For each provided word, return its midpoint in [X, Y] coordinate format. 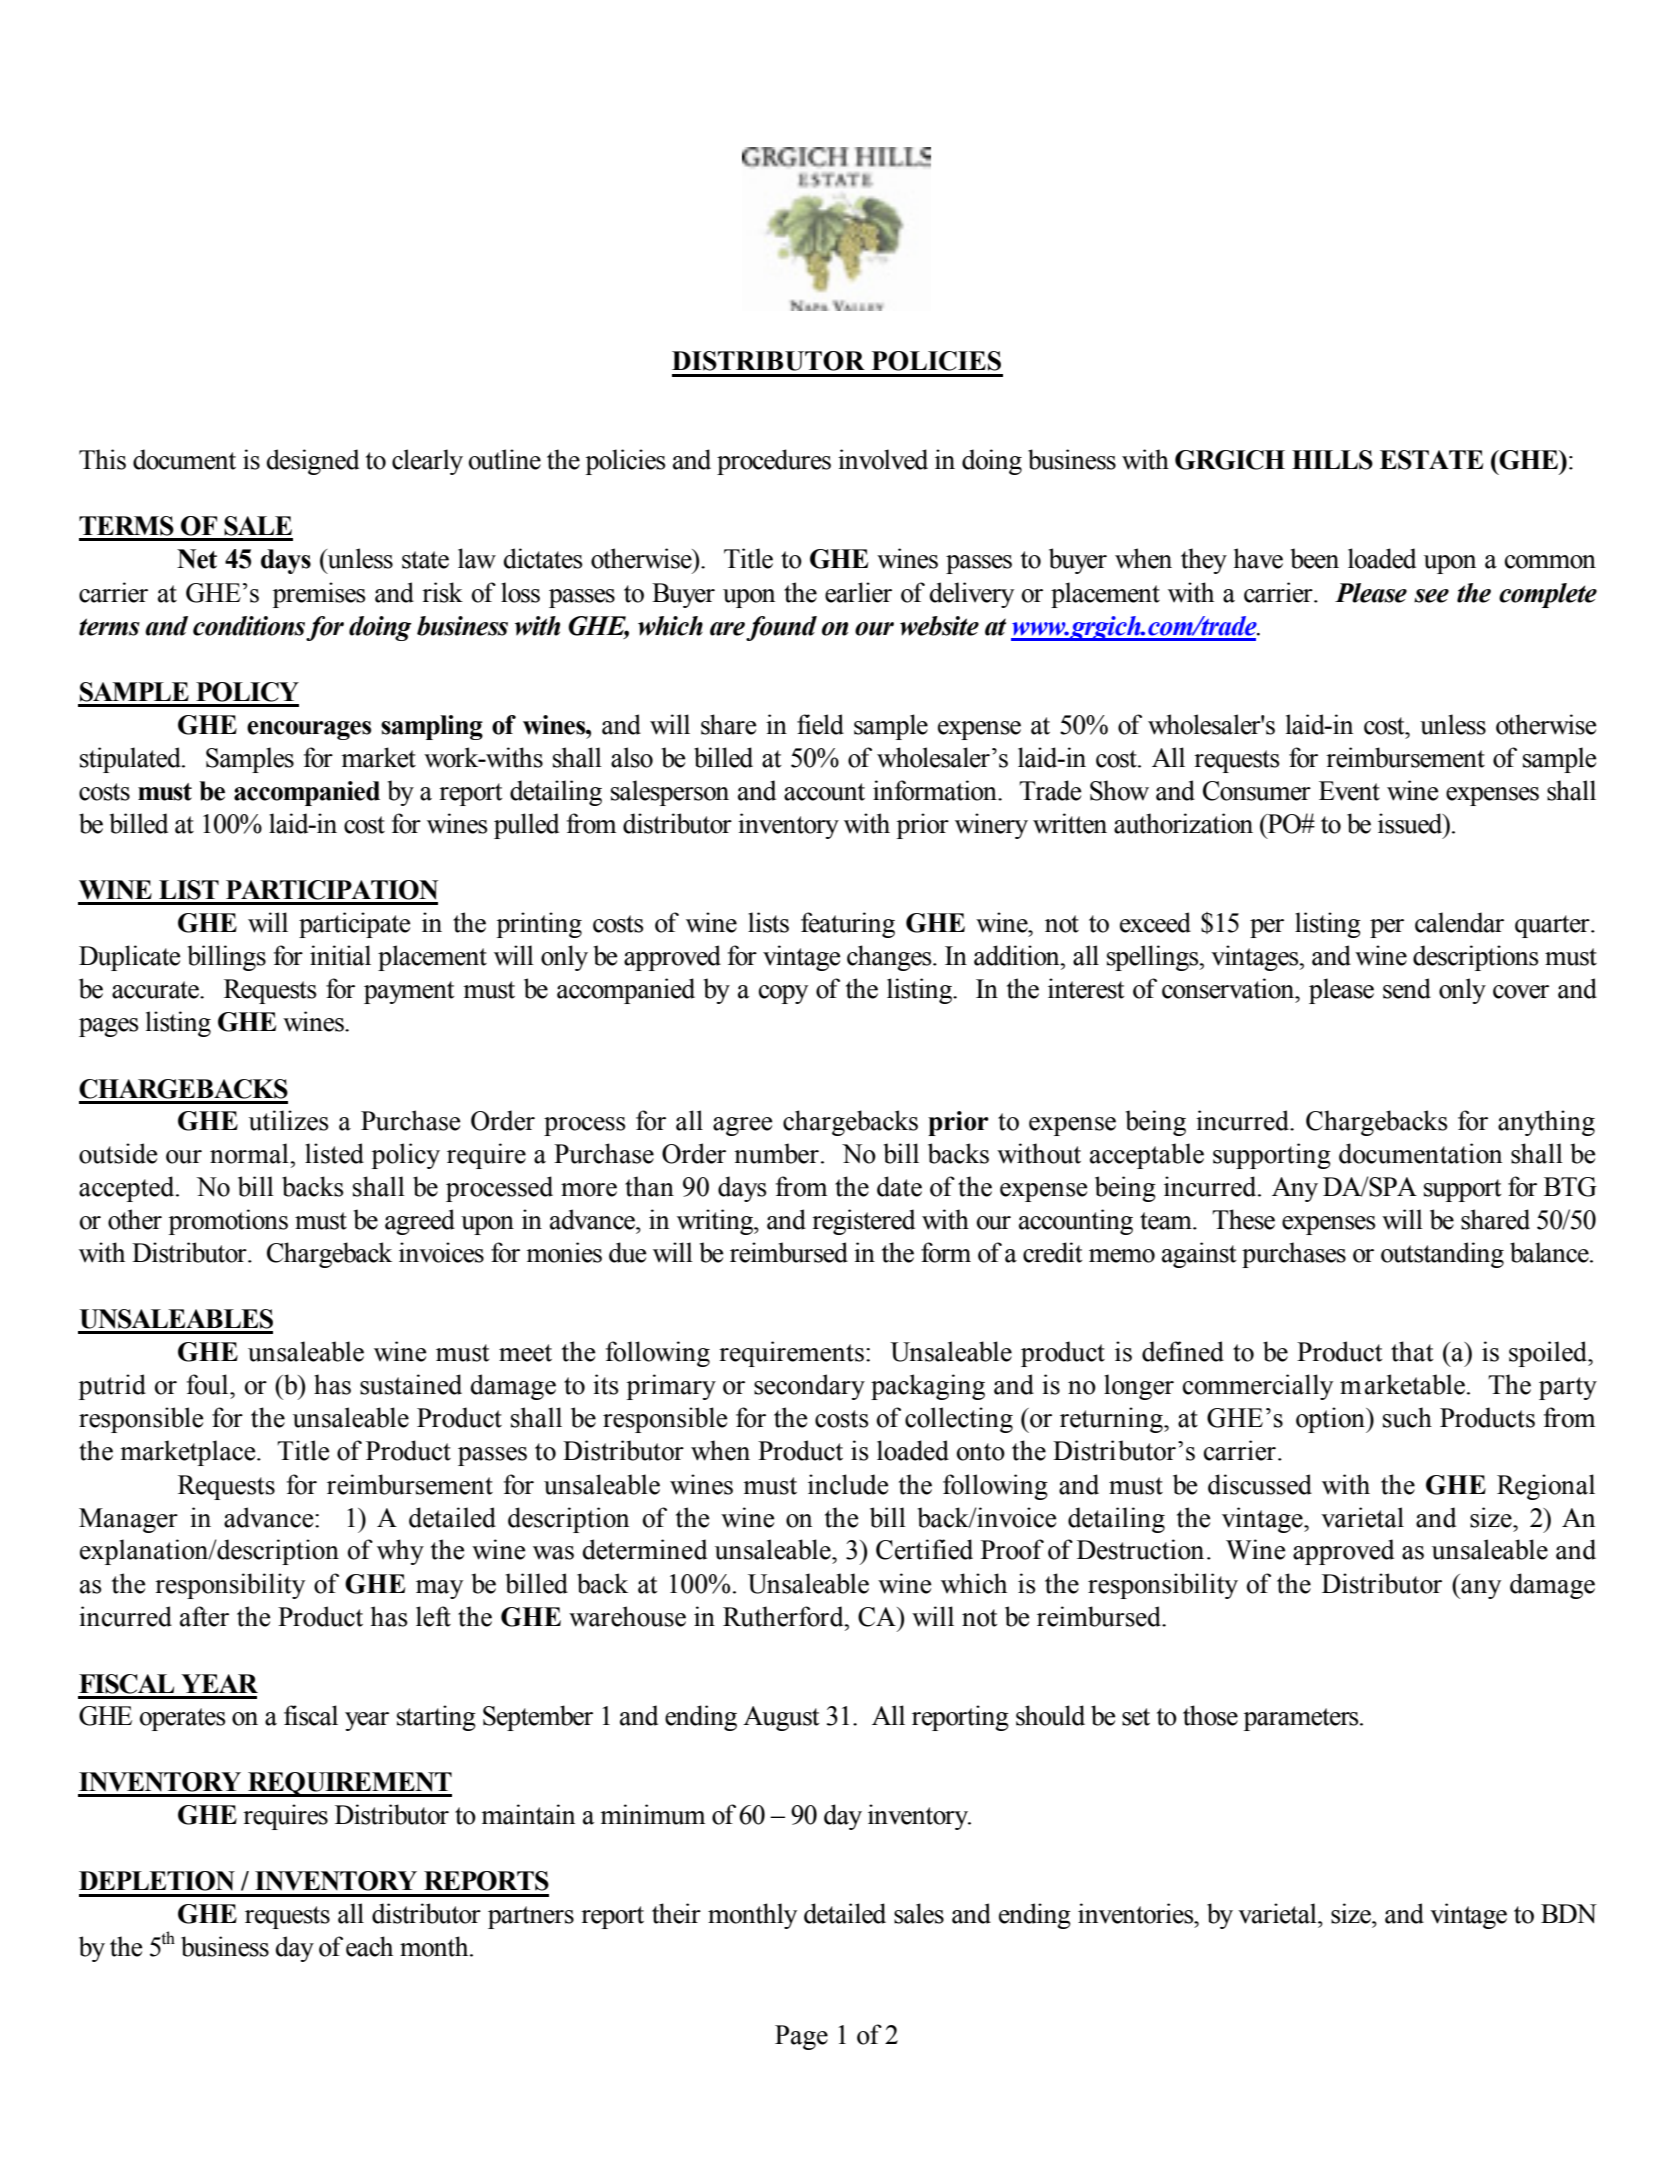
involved [883, 459]
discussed [1260, 1484]
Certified [924, 1549]
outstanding [1442, 1255]
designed [313, 462]
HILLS [1332, 460]
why [400, 1552]
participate [354, 925]
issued [1411, 823]
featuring [848, 925]
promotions [228, 1222]
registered [863, 1222]
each [369, 1946]
